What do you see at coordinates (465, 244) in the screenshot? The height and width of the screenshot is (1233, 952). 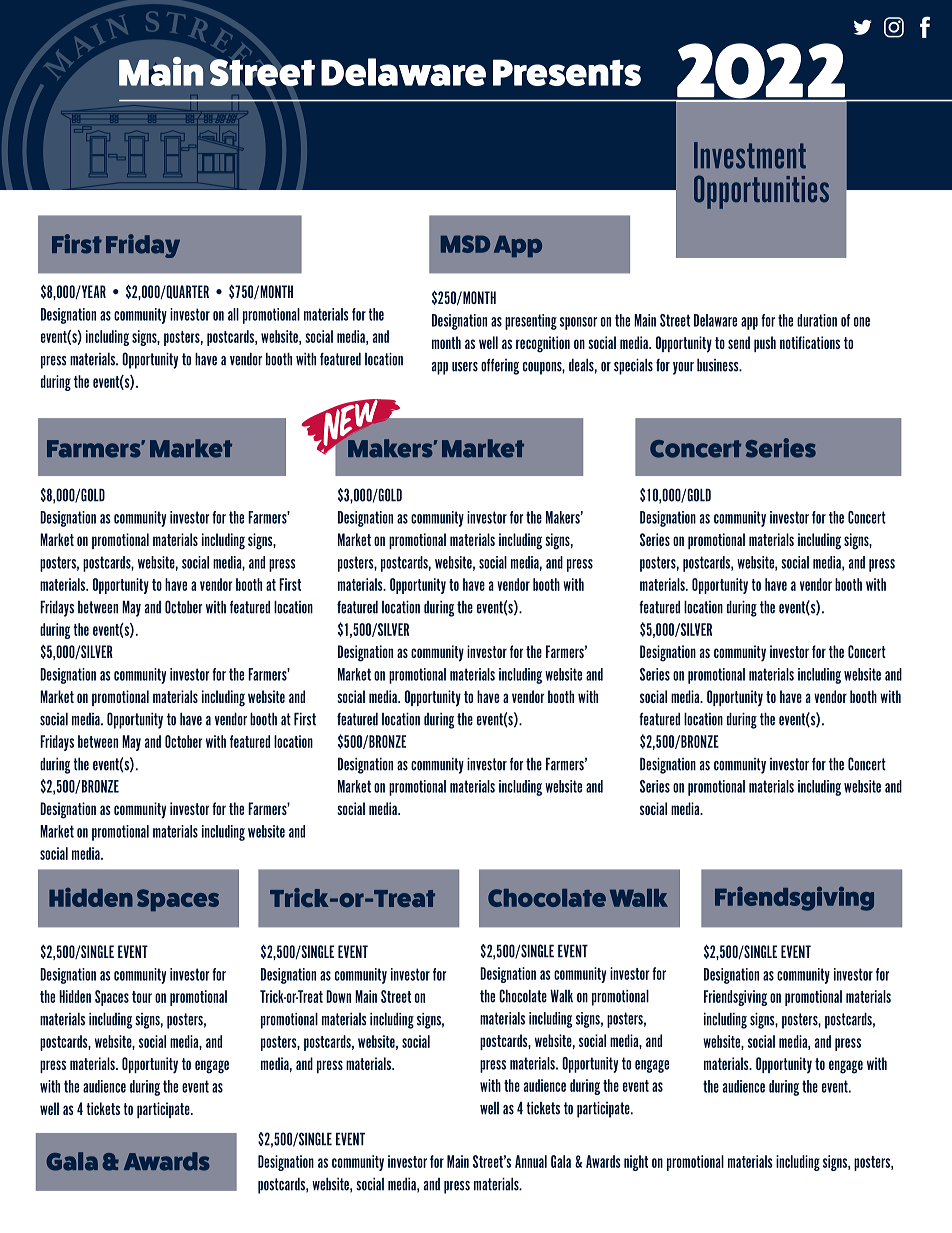 I see `MSD` at bounding box center [465, 244].
